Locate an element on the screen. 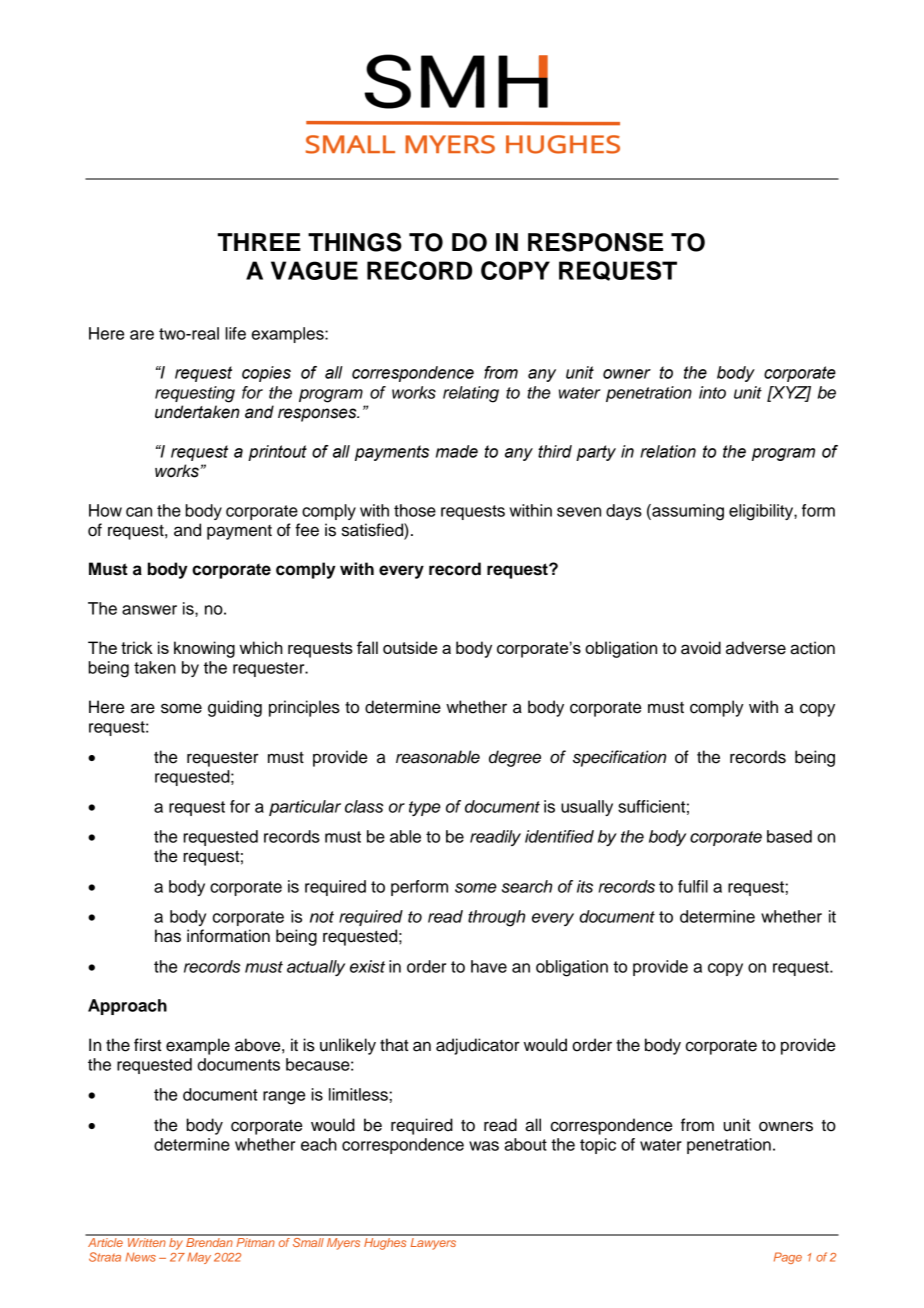 Image resolution: width=924 pixels, height=1308 pixels. can is located at coordinates (139, 512).
